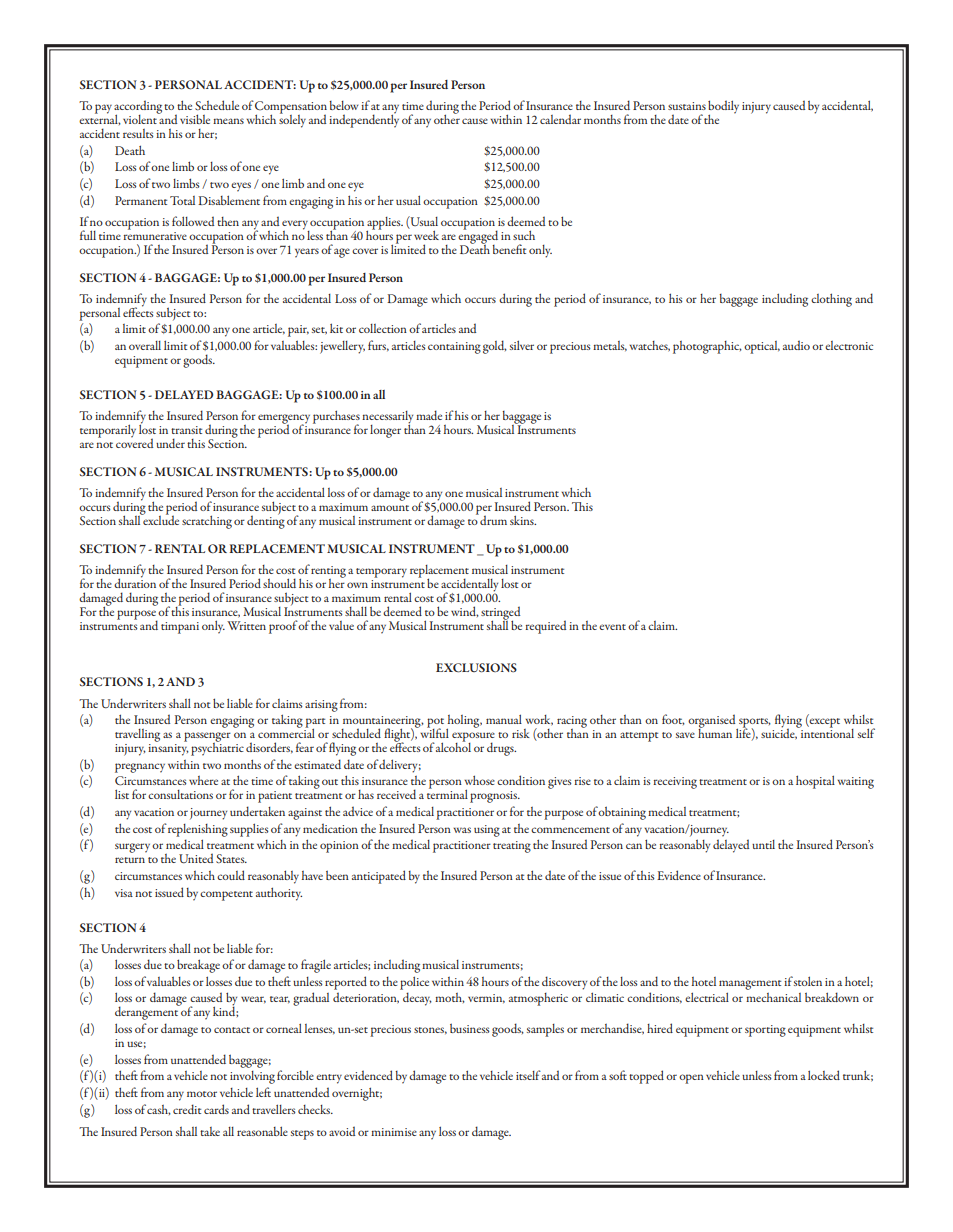  What do you see at coordinates (196, 858) in the document?
I see `United` at bounding box center [196, 858].
